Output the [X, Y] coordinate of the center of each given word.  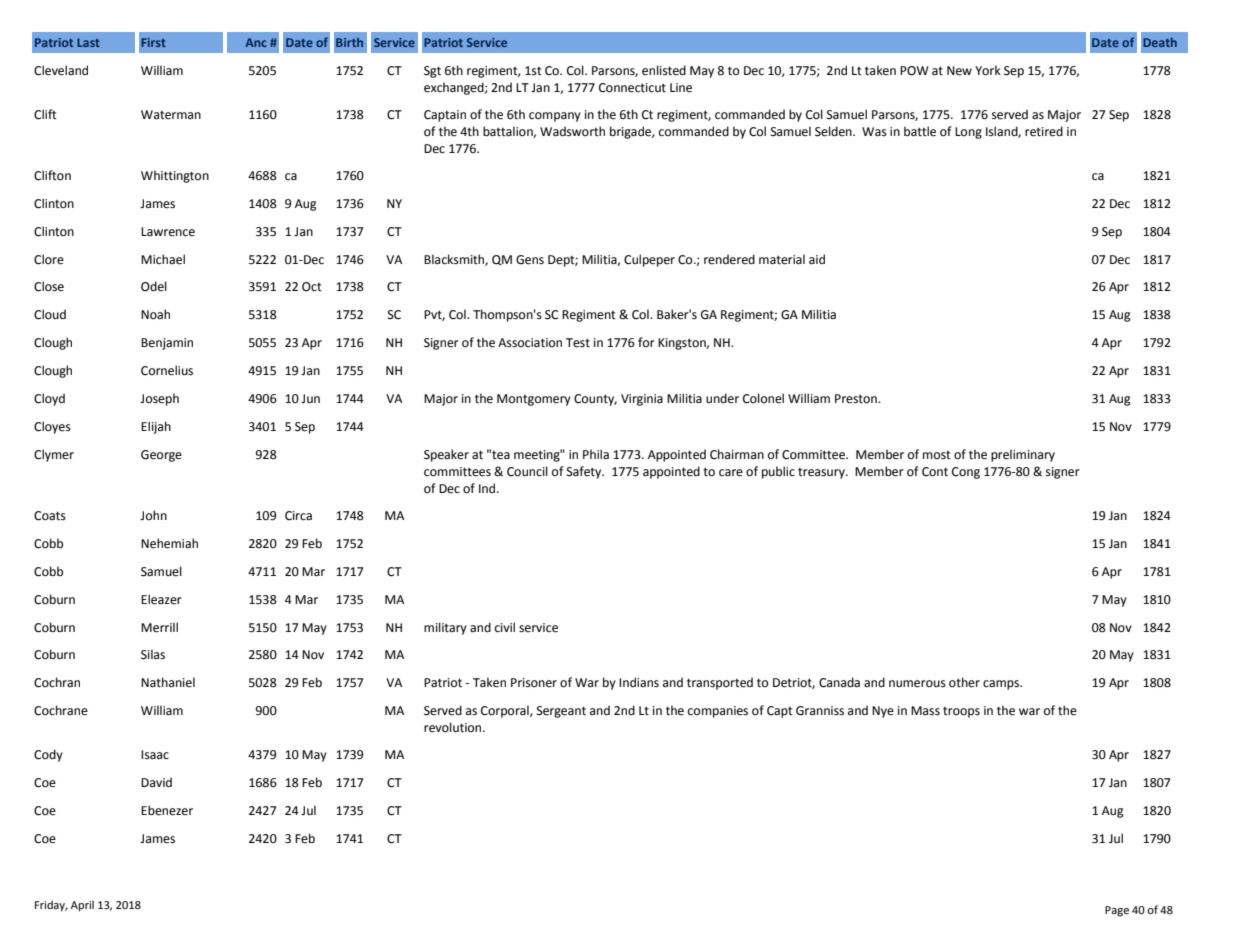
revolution [454, 727]
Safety [585, 472]
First [153, 42]
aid [817, 259]
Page [1117, 911]
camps [1002, 685]
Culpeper [649, 260]
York [988, 70]
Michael [163, 259]
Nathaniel [168, 682]
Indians [639, 682]
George [161, 456]
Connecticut [632, 88]
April [82, 906]
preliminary [1023, 455]
